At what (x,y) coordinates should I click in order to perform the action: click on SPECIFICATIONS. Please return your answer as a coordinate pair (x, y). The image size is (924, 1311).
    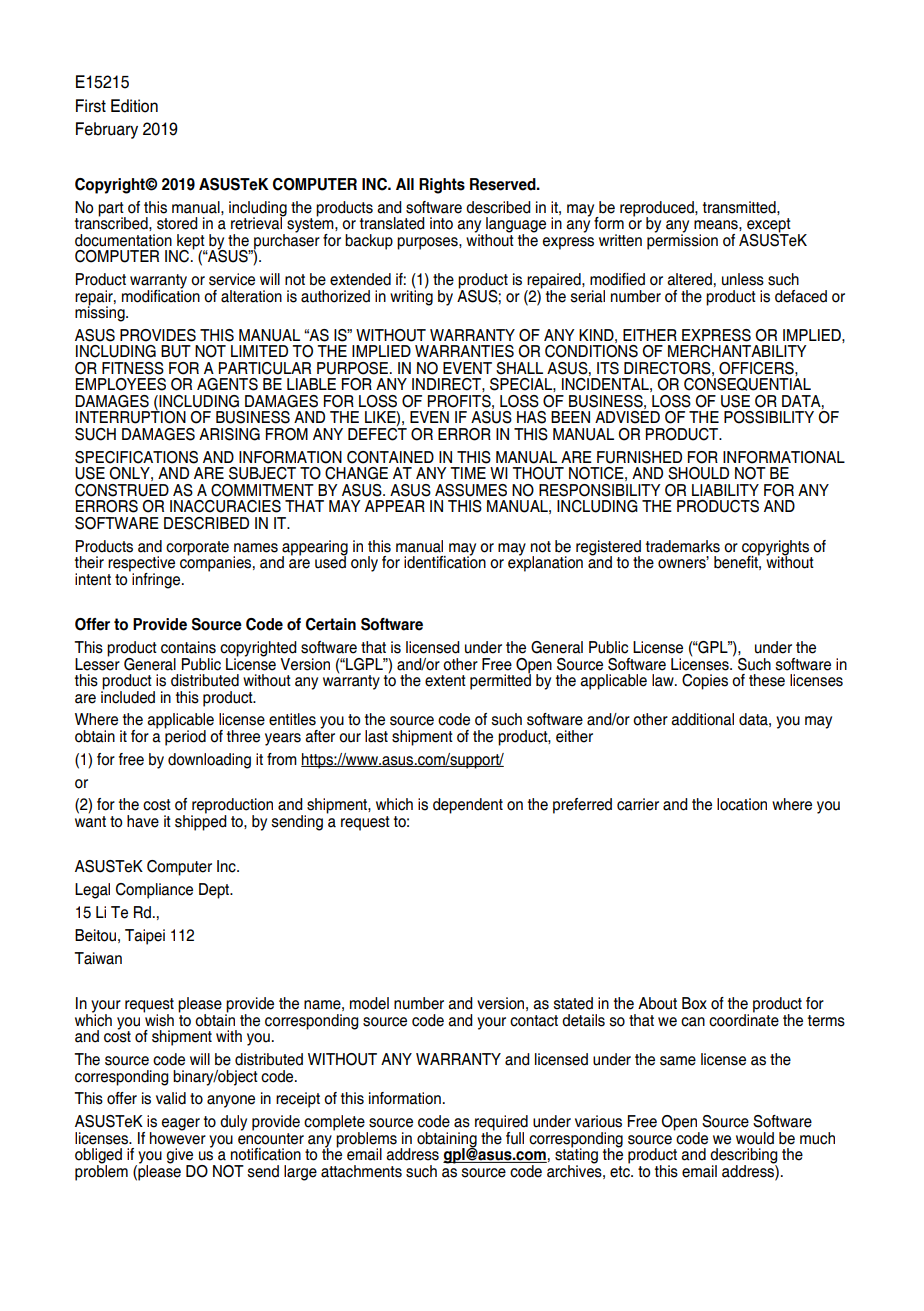
    Looking at the image, I should click on (136, 457).
